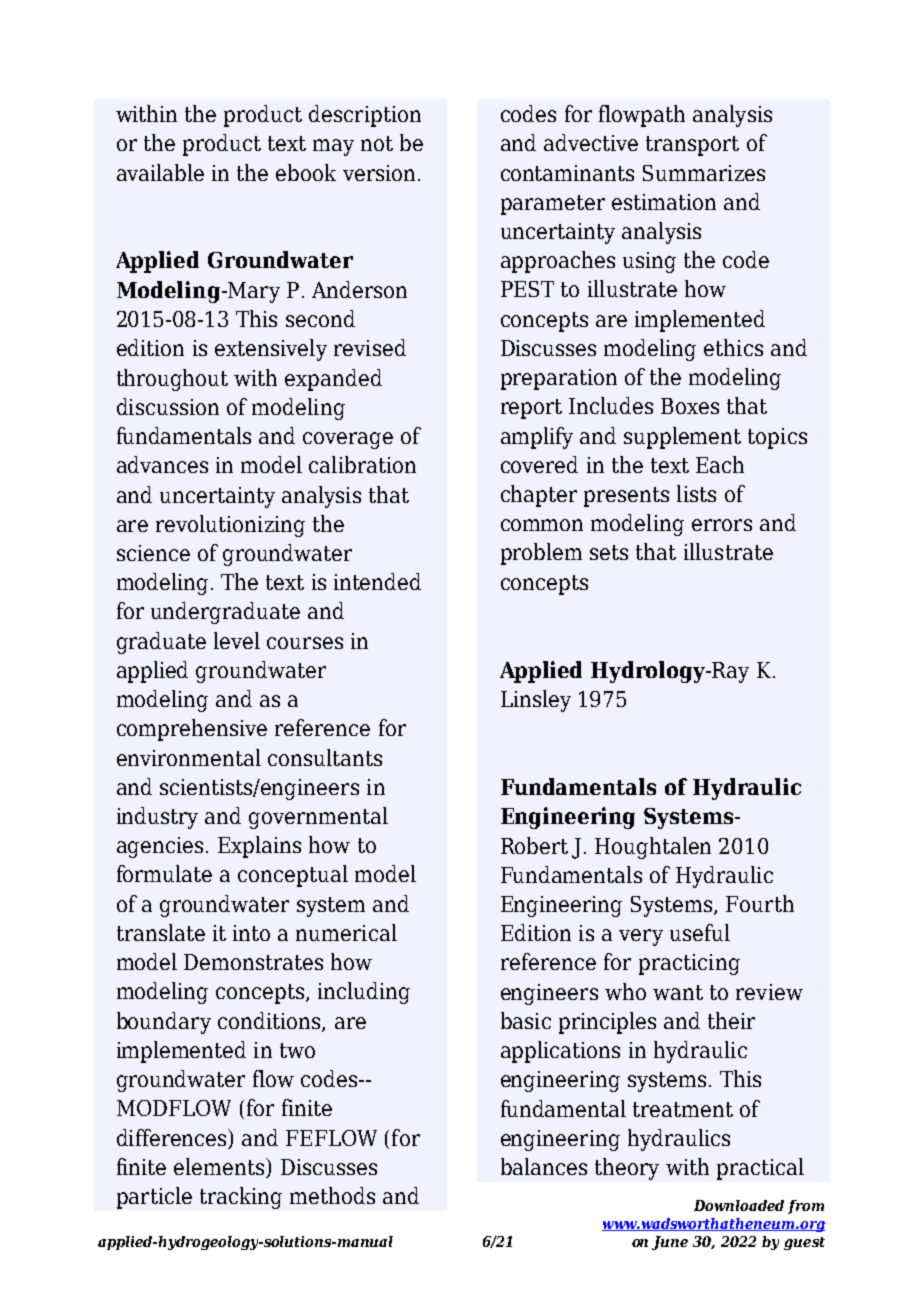  I want to click on Linsley, so click(536, 701).
